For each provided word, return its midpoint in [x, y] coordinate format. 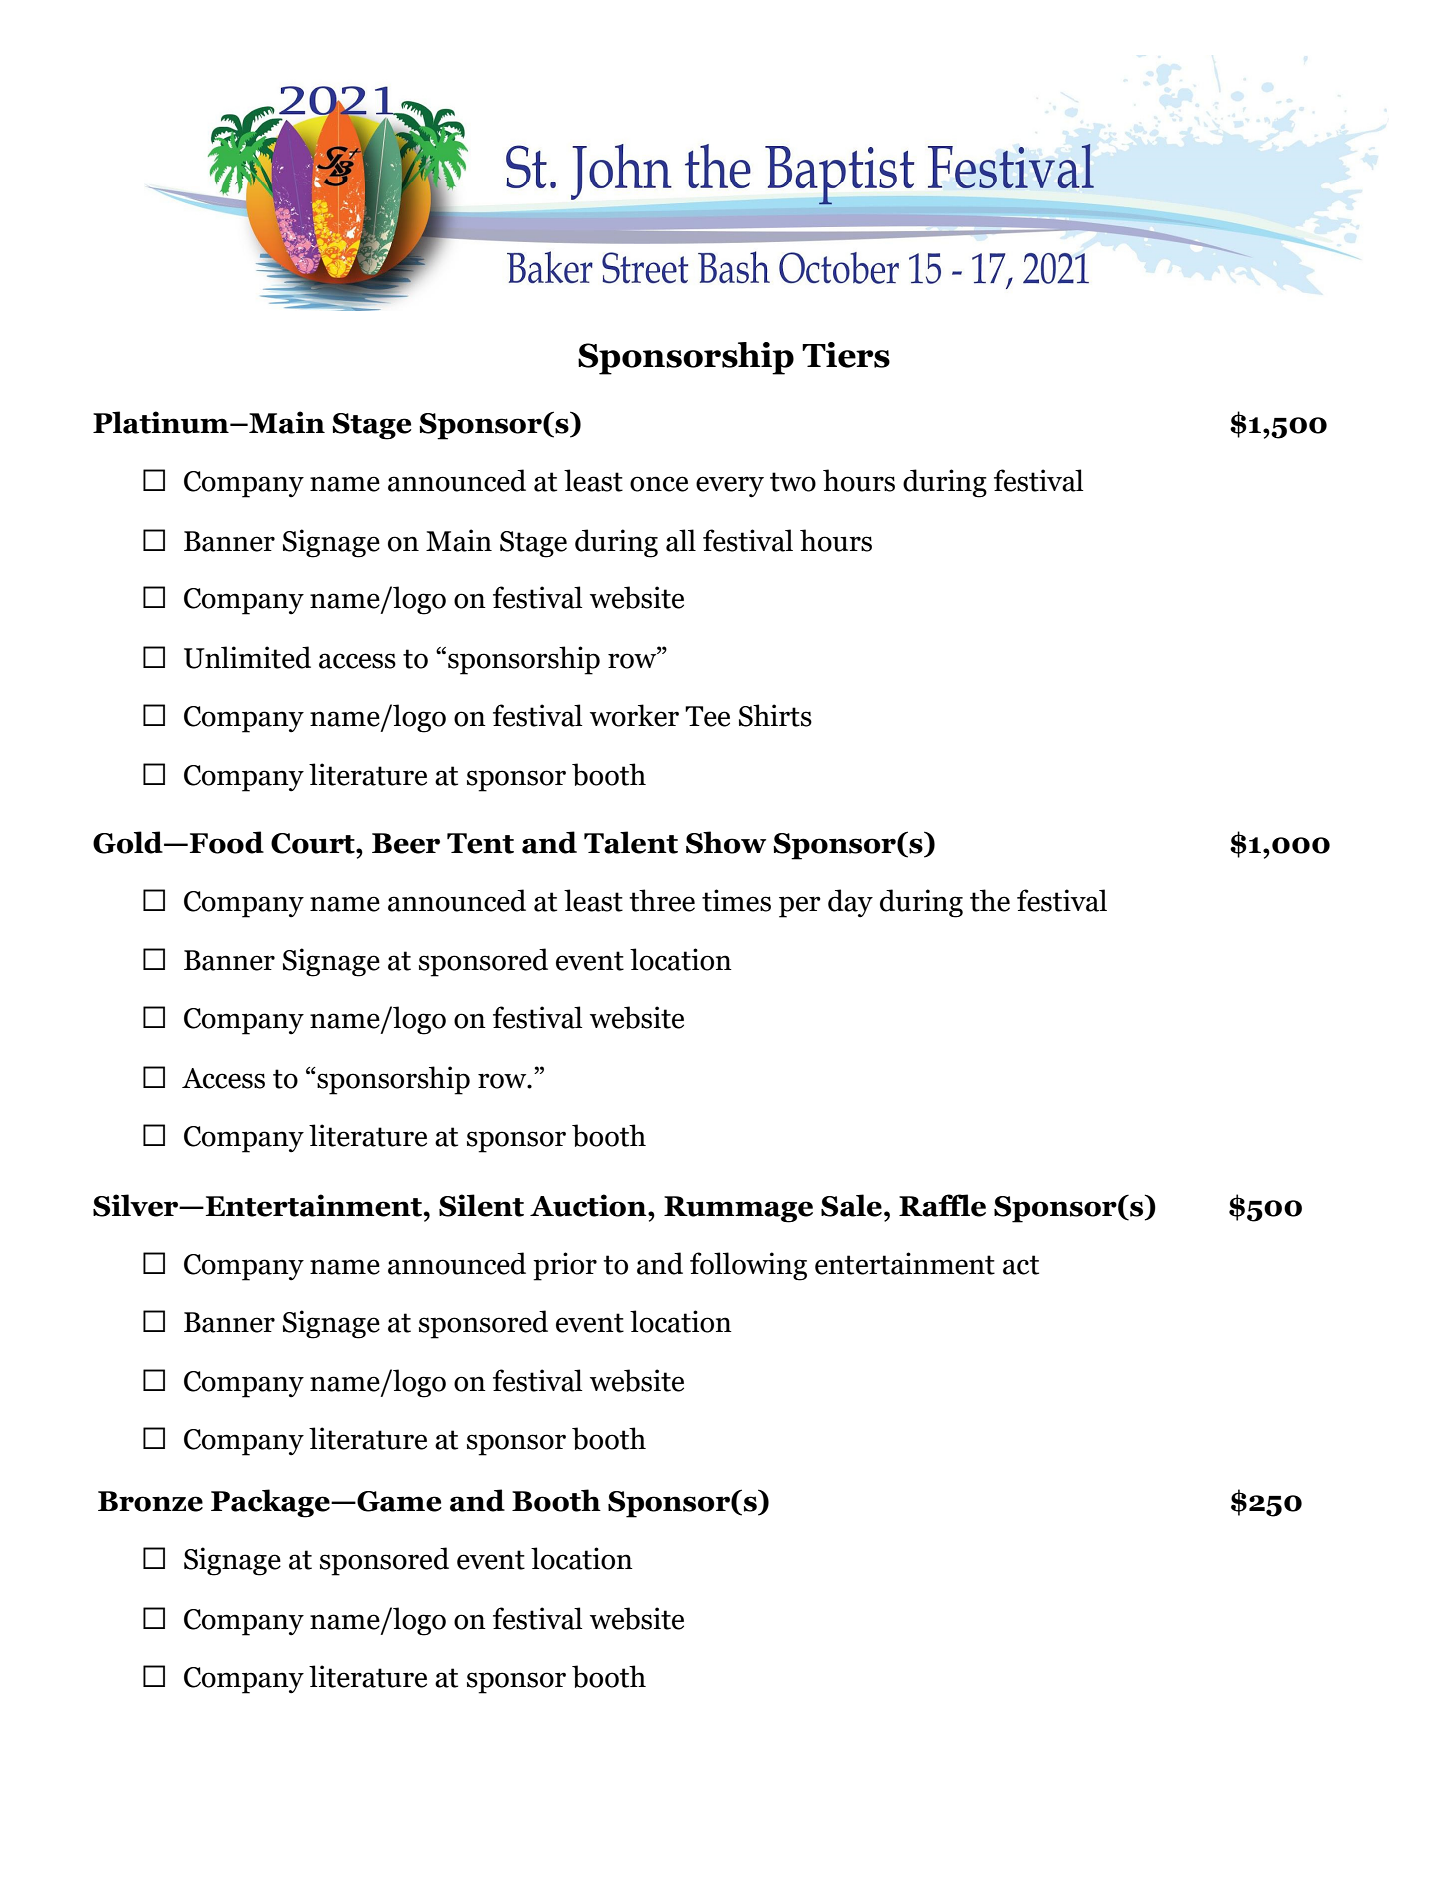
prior [565, 1266]
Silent [481, 1205]
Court [314, 843]
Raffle [942, 1205]
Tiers [846, 355]
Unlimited [247, 657]
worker [634, 715]
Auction [589, 1205]
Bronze [150, 1501]
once [659, 484]
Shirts [775, 715]
